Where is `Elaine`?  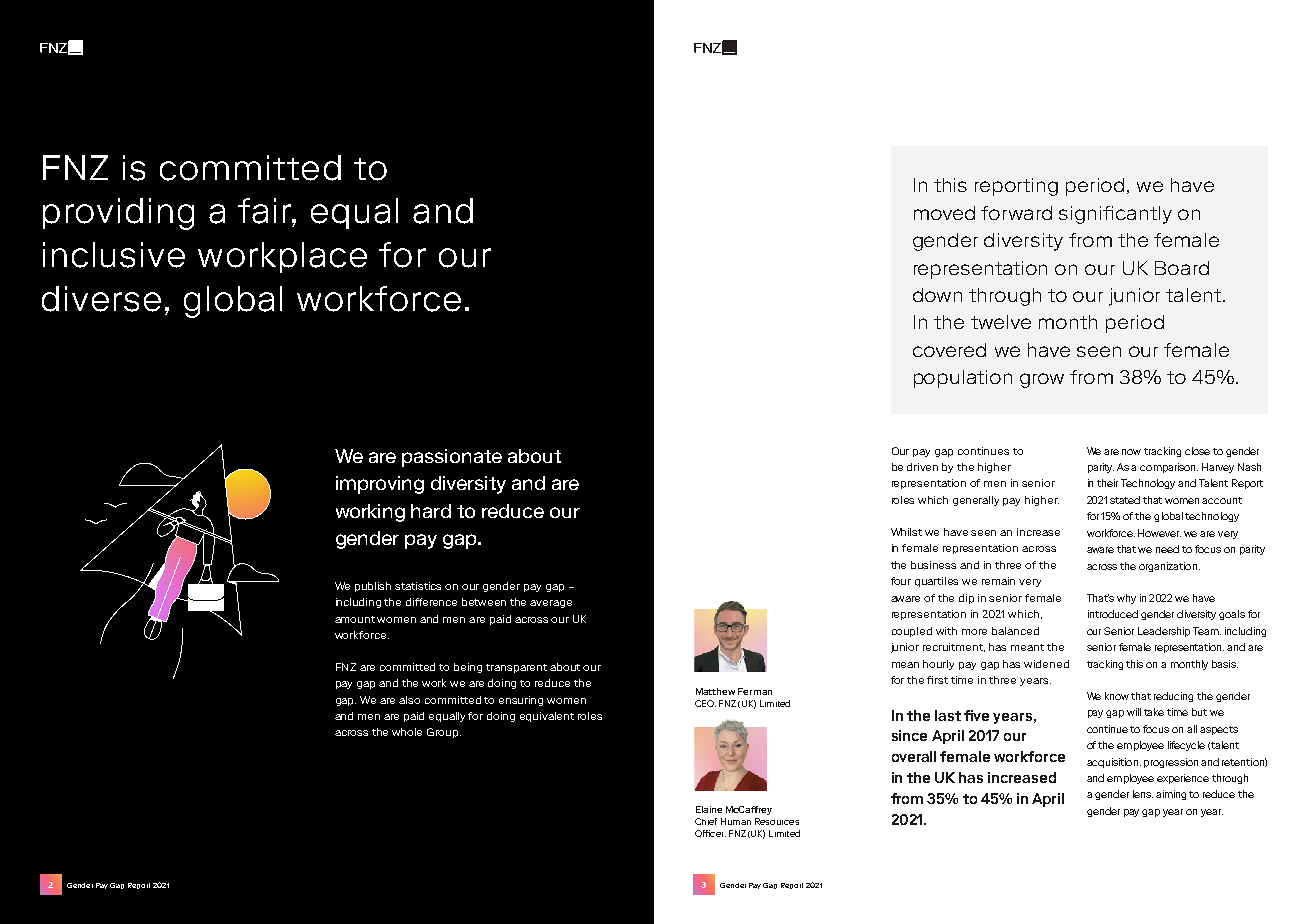 Elaine is located at coordinates (709, 809).
